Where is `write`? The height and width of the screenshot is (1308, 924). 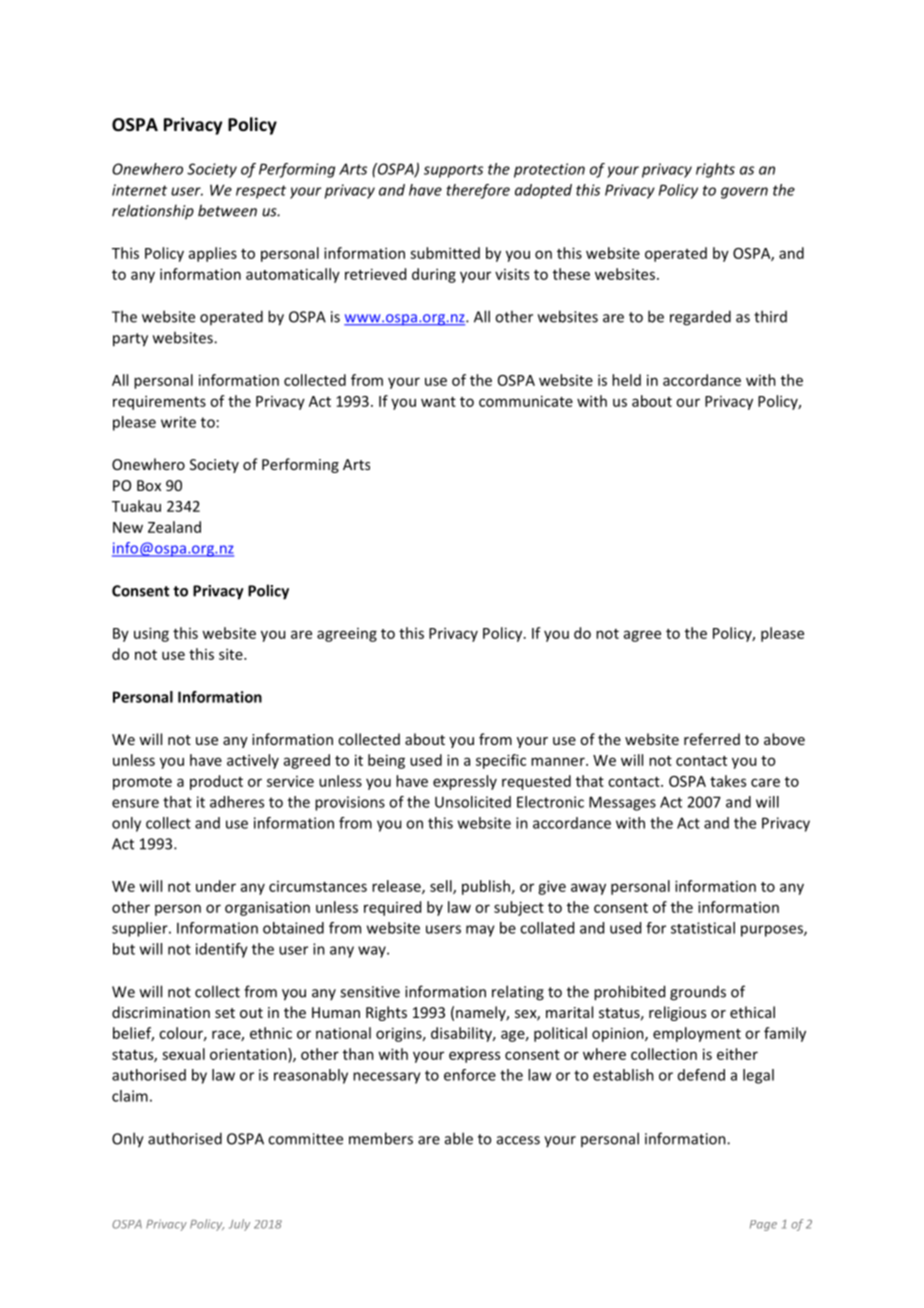
write is located at coordinates (178, 422).
